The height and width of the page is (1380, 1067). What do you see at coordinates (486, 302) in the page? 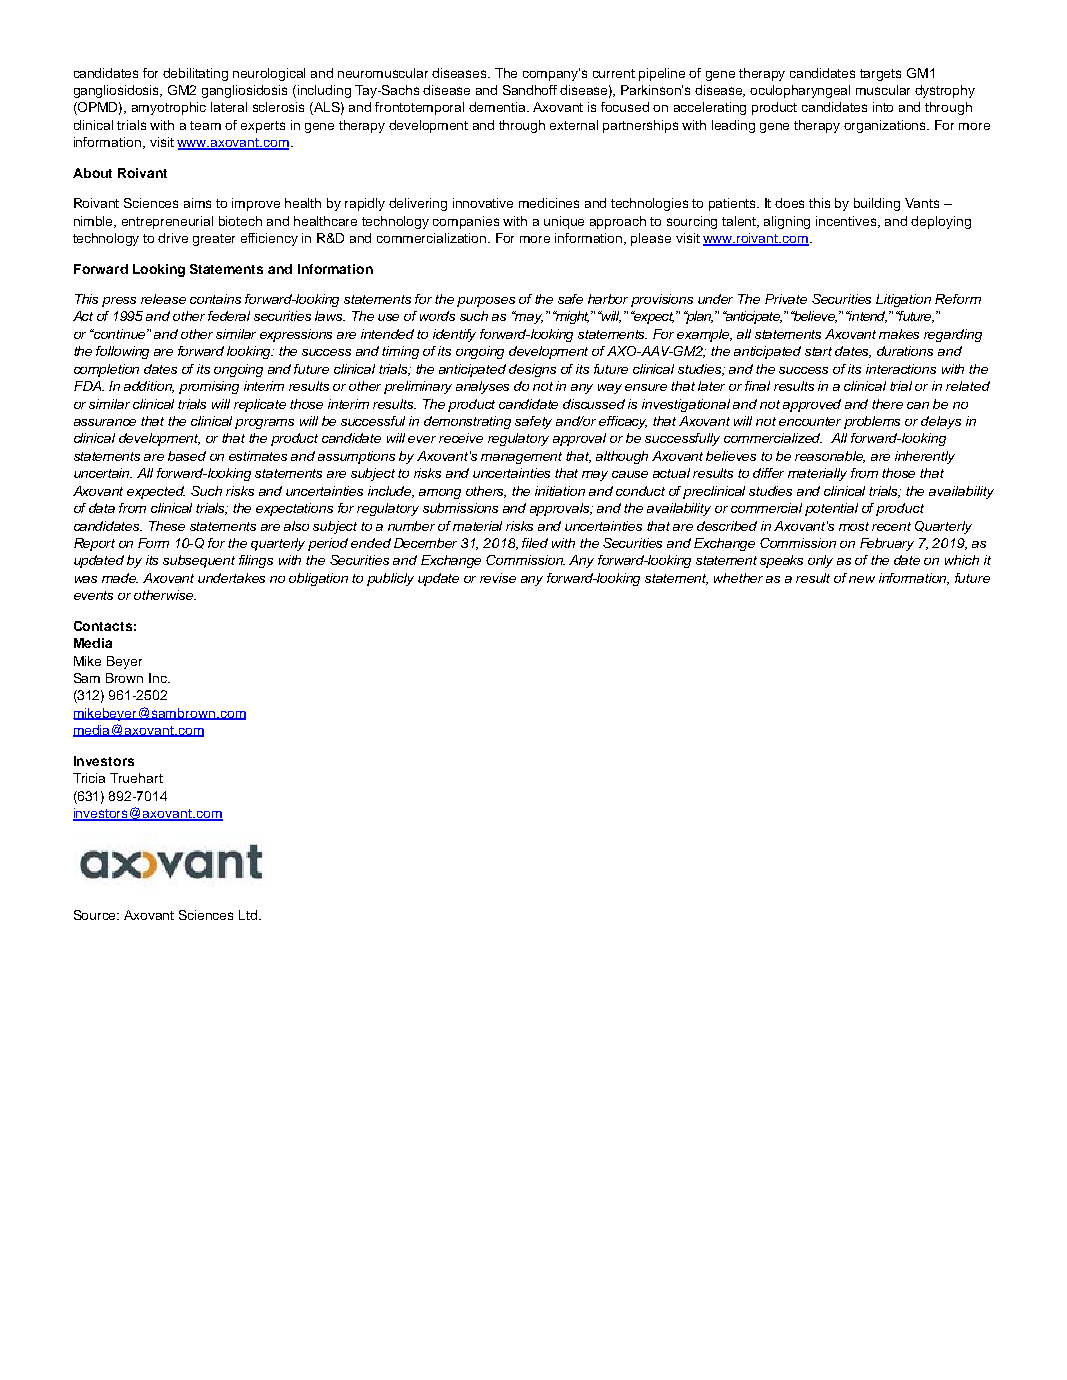
I see `purposes` at bounding box center [486, 302].
